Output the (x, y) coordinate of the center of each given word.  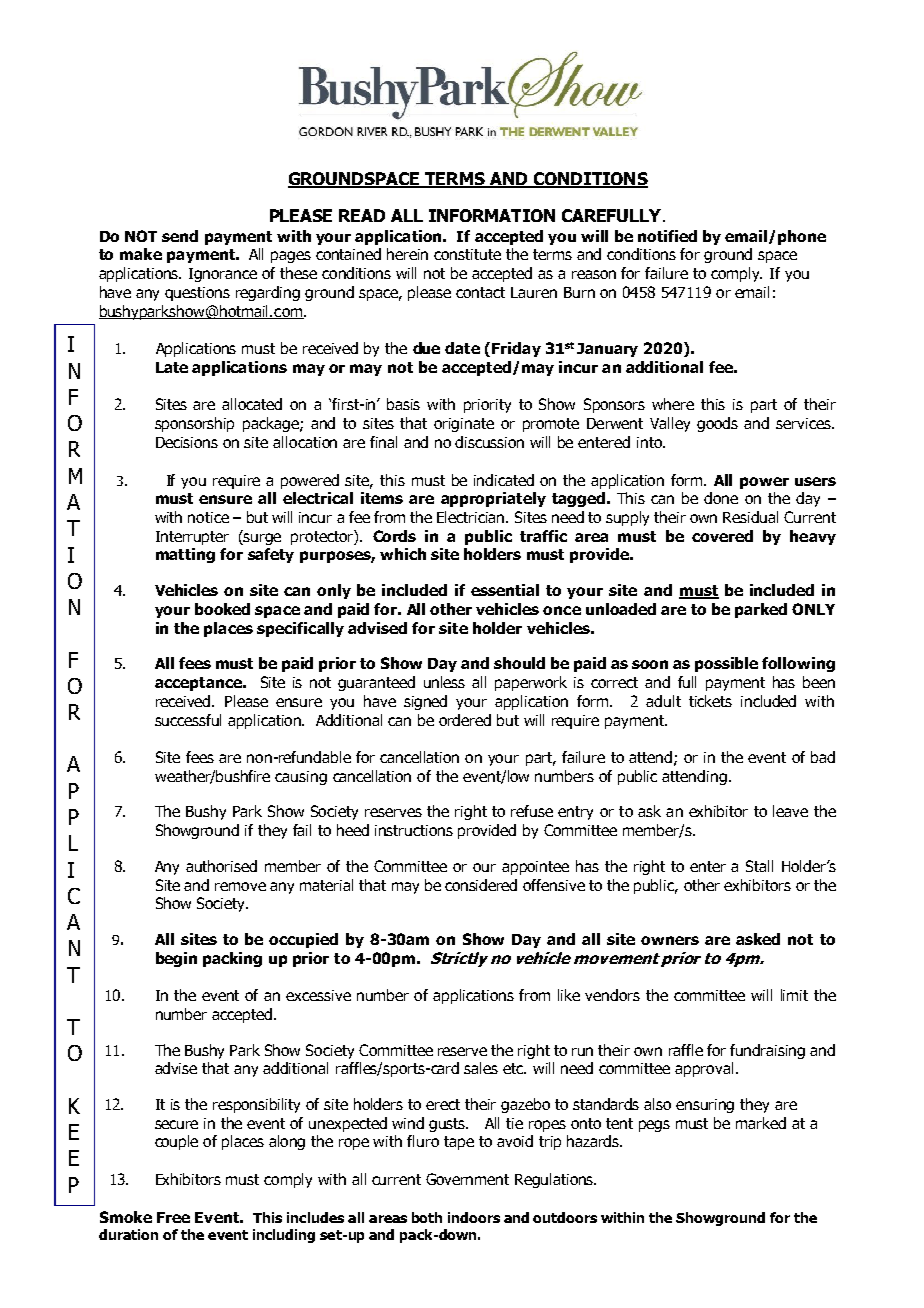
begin (176, 959)
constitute (467, 254)
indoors (474, 1217)
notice (208, 517)
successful (188, 720)
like (569, 995)
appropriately (493, 499)
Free (173, 1217)
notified (667, 236)
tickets (710, 701)
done (721, 498)
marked (761, 1123)
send (180, 236)
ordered (465, 720)
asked (758, 939)
